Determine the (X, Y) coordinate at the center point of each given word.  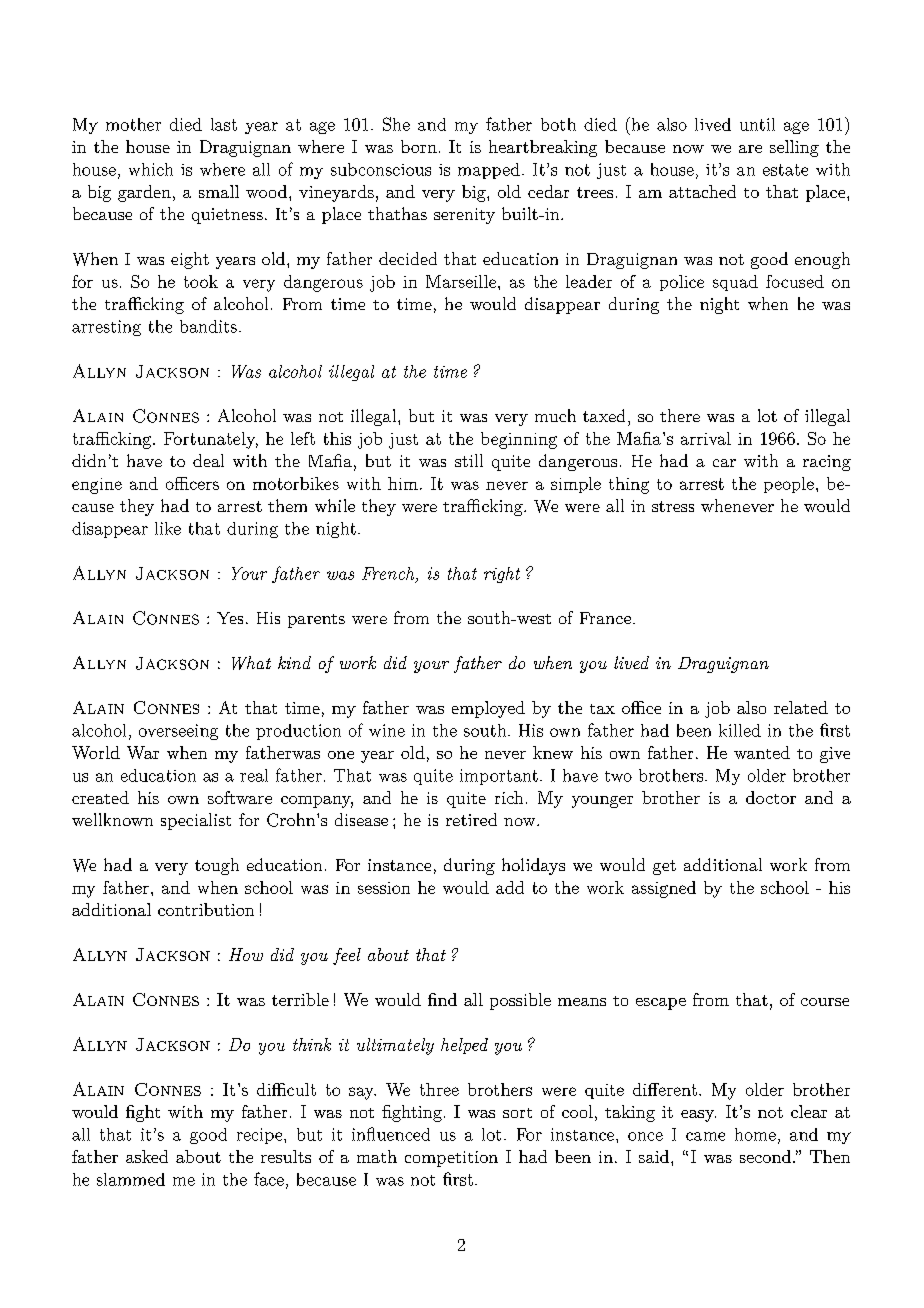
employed (488, 709)
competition (451, 1159)
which (151, 169)
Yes (230, 618)
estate (785, 170)
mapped (489, 171)
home (755, 1134)
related (801, 707)
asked (147, 1156)
